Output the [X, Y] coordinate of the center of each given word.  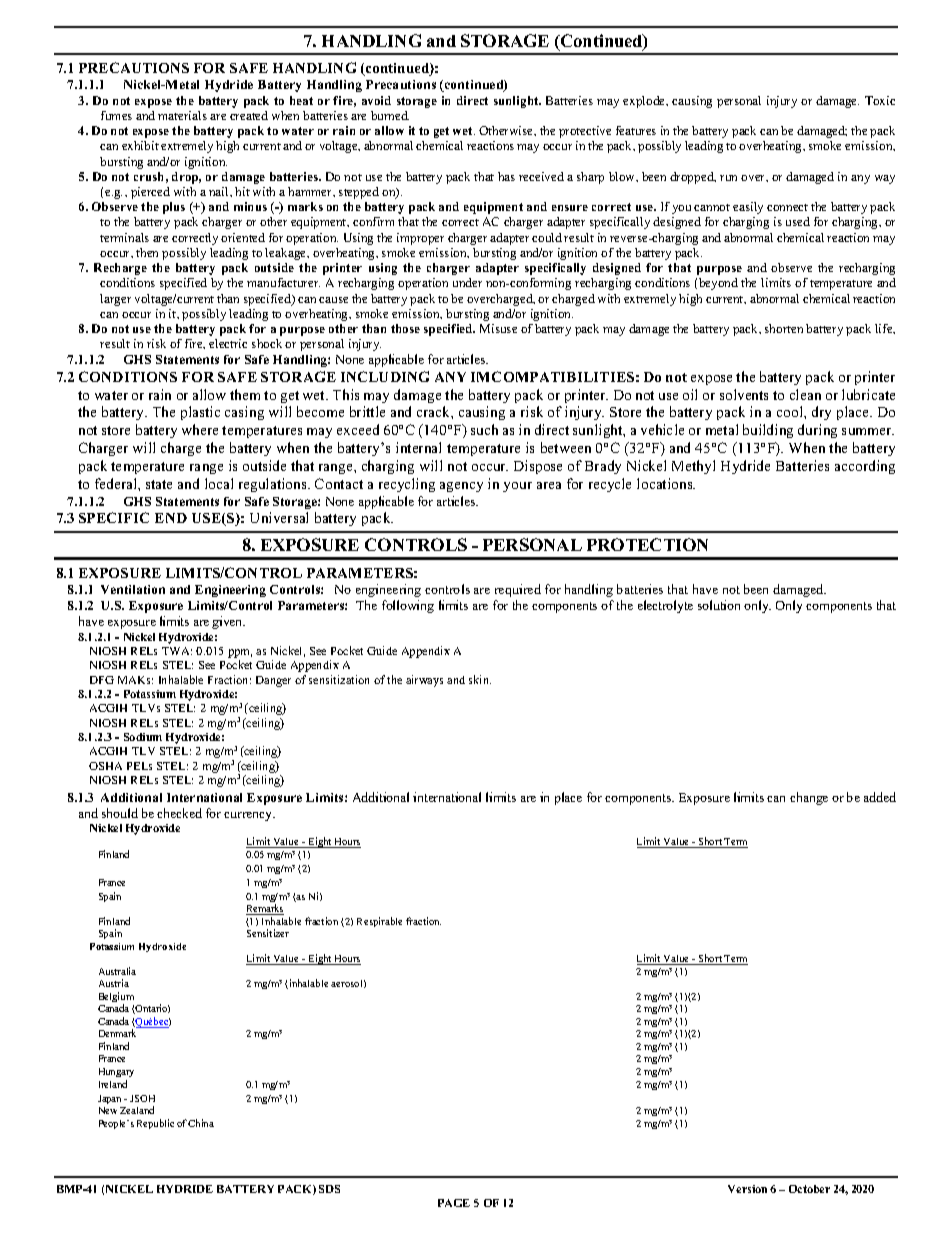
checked [179, 813]
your [517, 487]
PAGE [454, 1203]
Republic [155, 1124]
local [219, 483]
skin [480, 679]
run [728, 178]
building [768, 431]
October [809, 1189]
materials [182, 115]
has [506, 176]
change [809, 798]
